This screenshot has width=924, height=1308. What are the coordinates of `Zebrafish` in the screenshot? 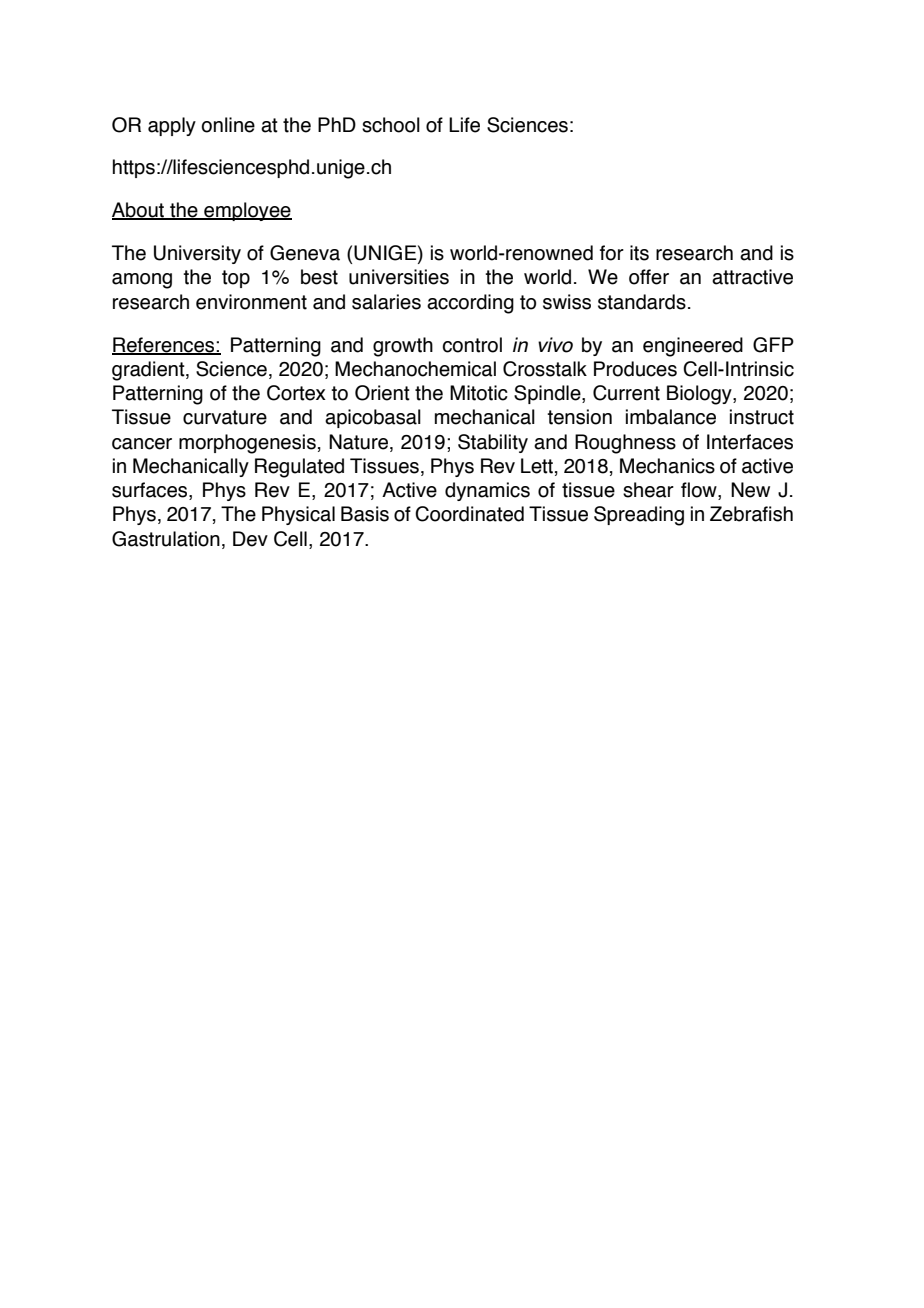 It's located at (751, 514).
